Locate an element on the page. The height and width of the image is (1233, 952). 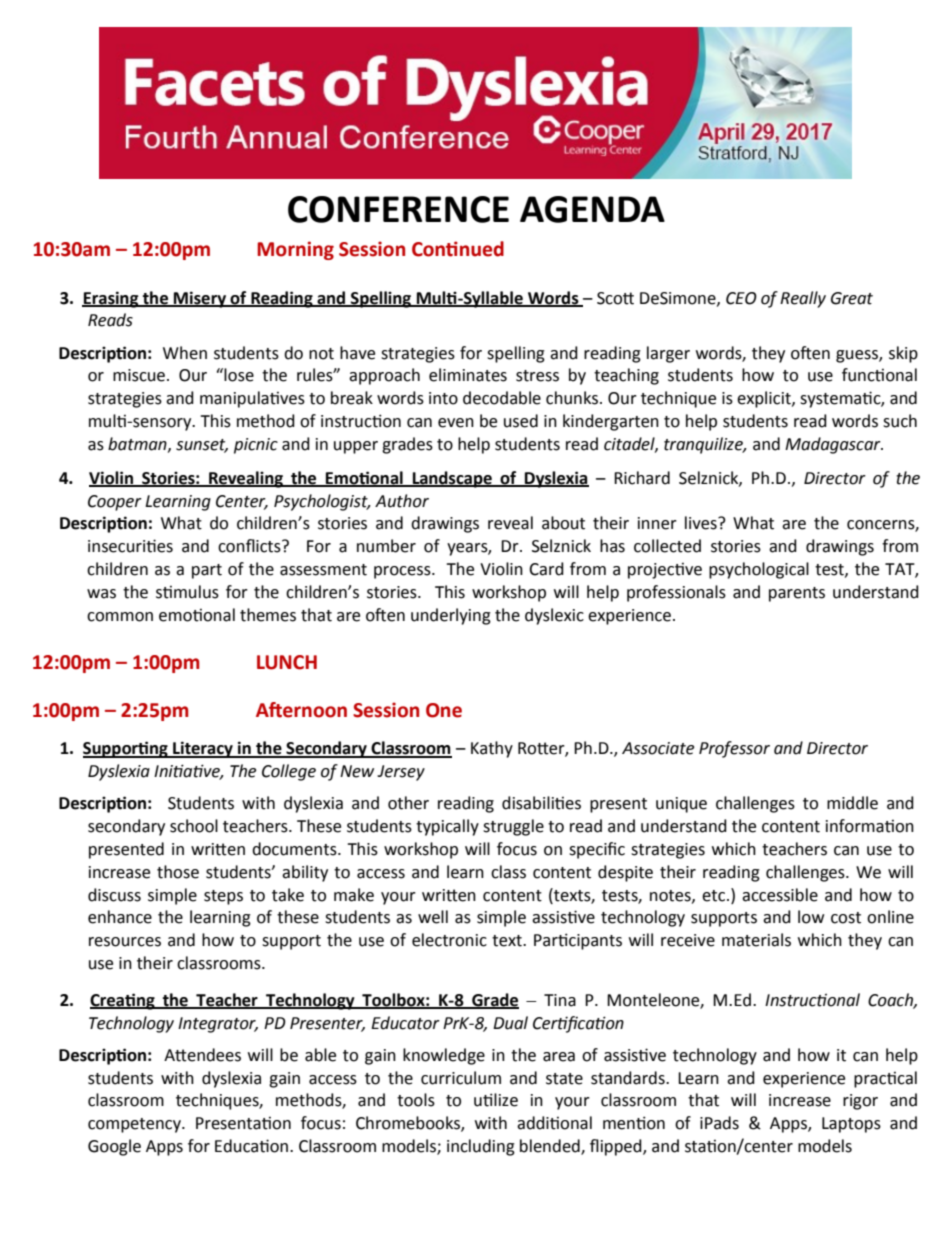
middle is located at coordinates (852, 803).
